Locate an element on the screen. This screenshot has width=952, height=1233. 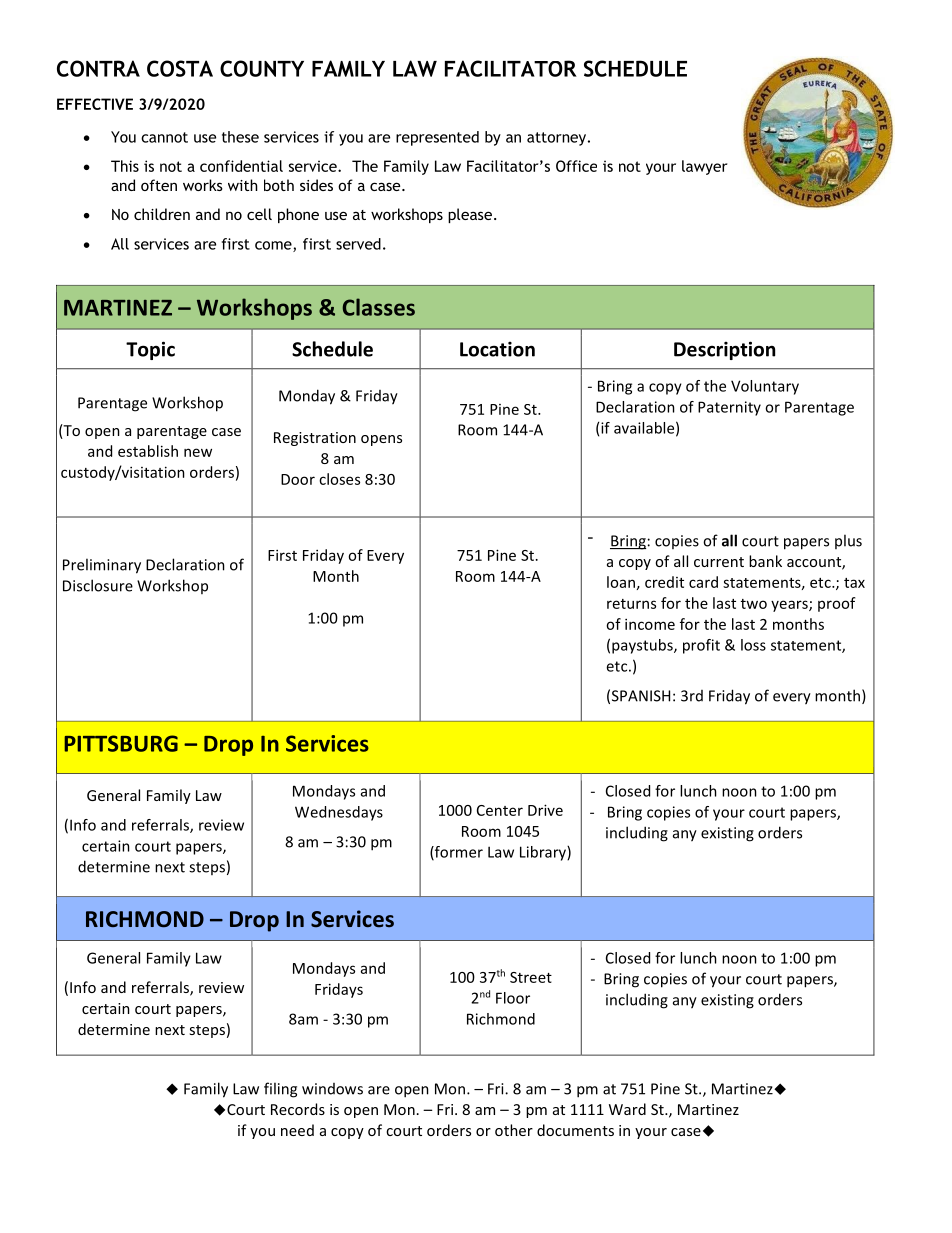
other is located at coordinates (514, 1130).
